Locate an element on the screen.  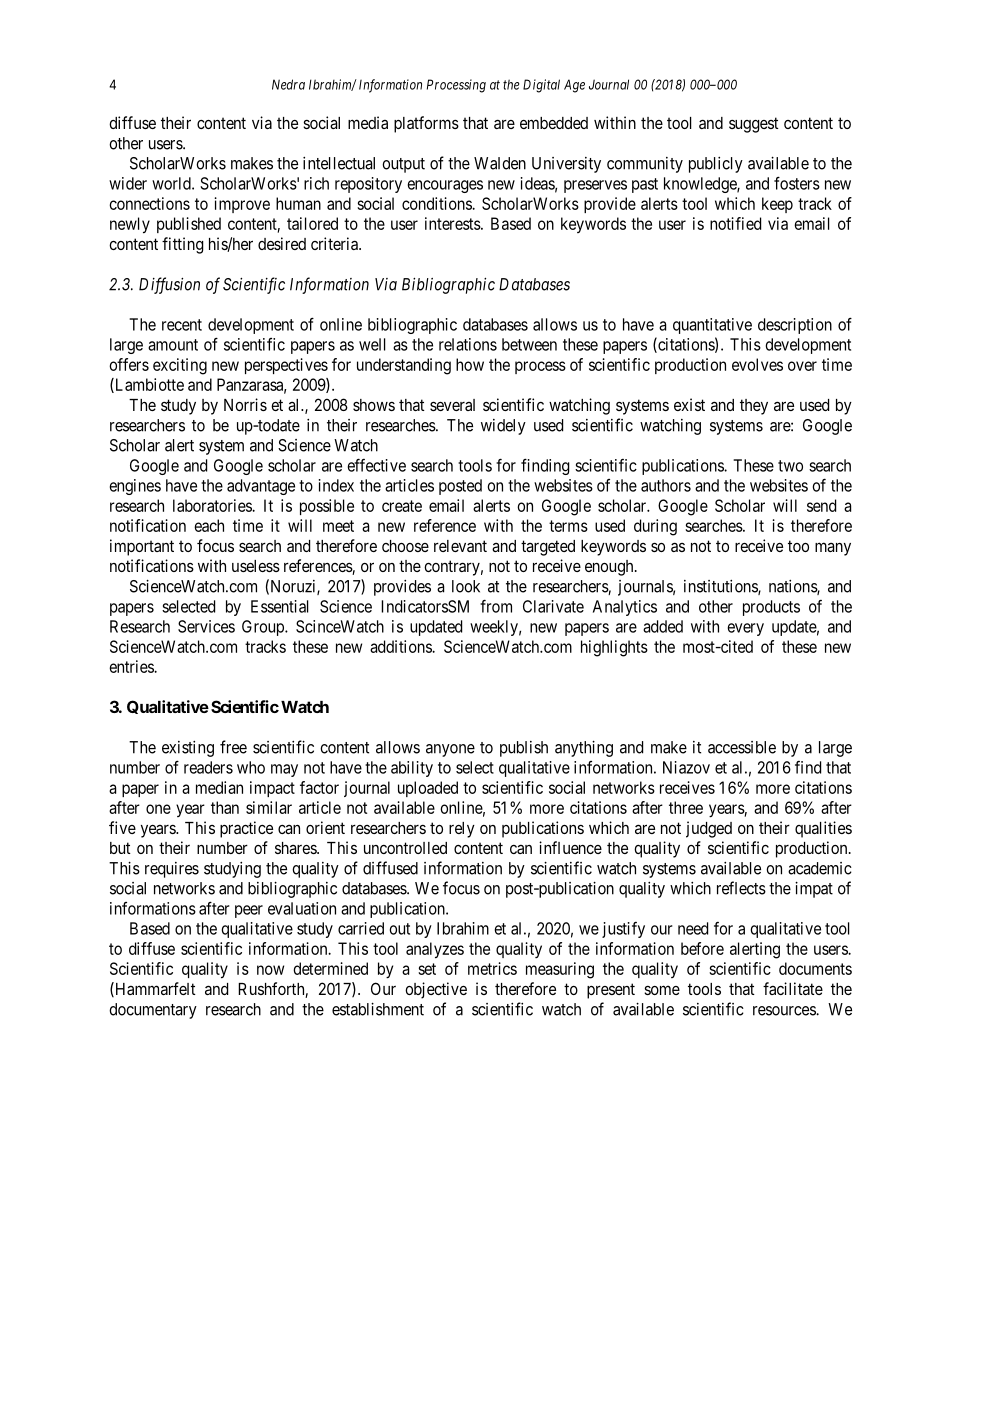
many is located at coordinates (833, 549).
